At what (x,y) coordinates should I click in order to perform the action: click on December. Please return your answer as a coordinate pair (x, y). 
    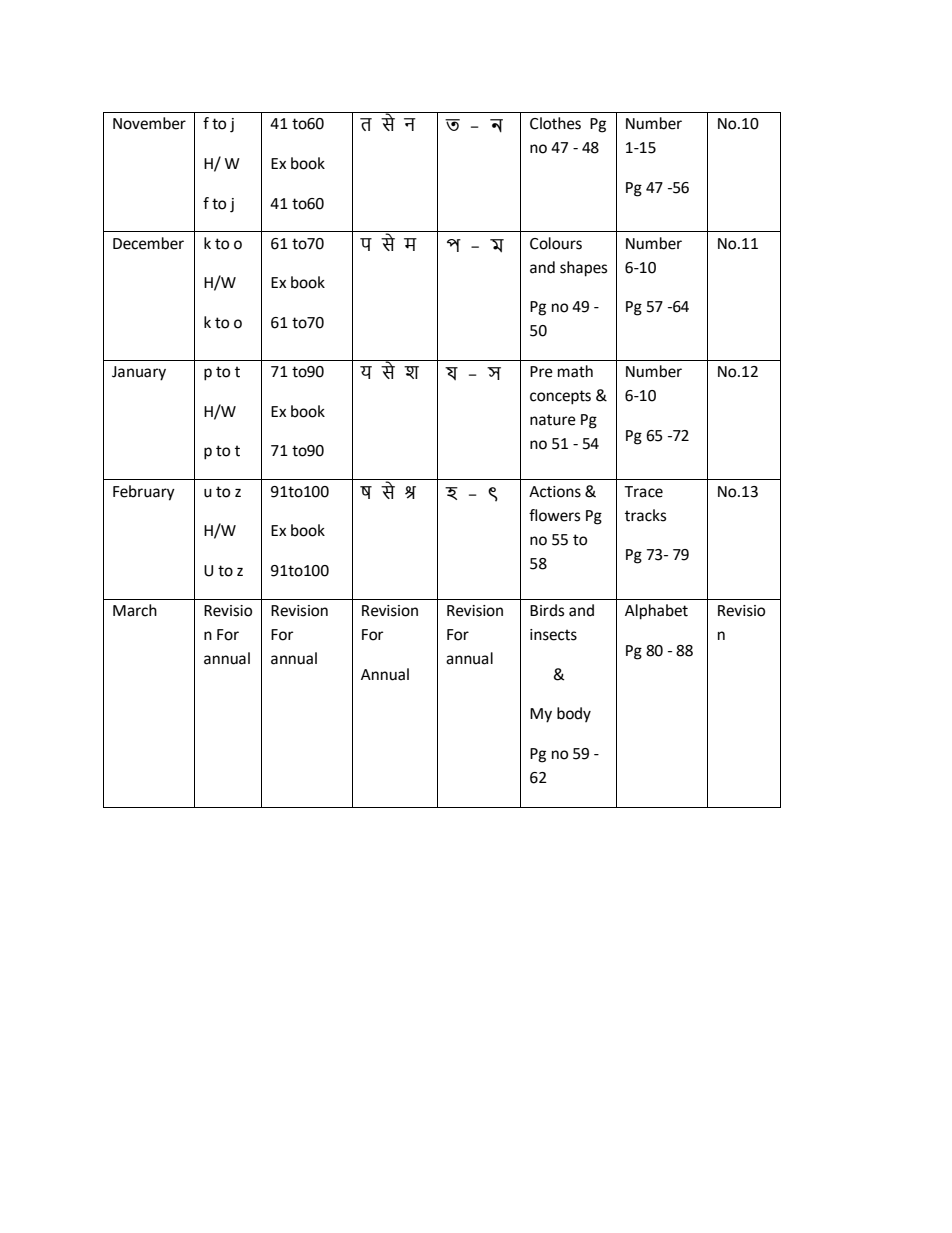
    Looking at the image, I should click on (148, 243).
